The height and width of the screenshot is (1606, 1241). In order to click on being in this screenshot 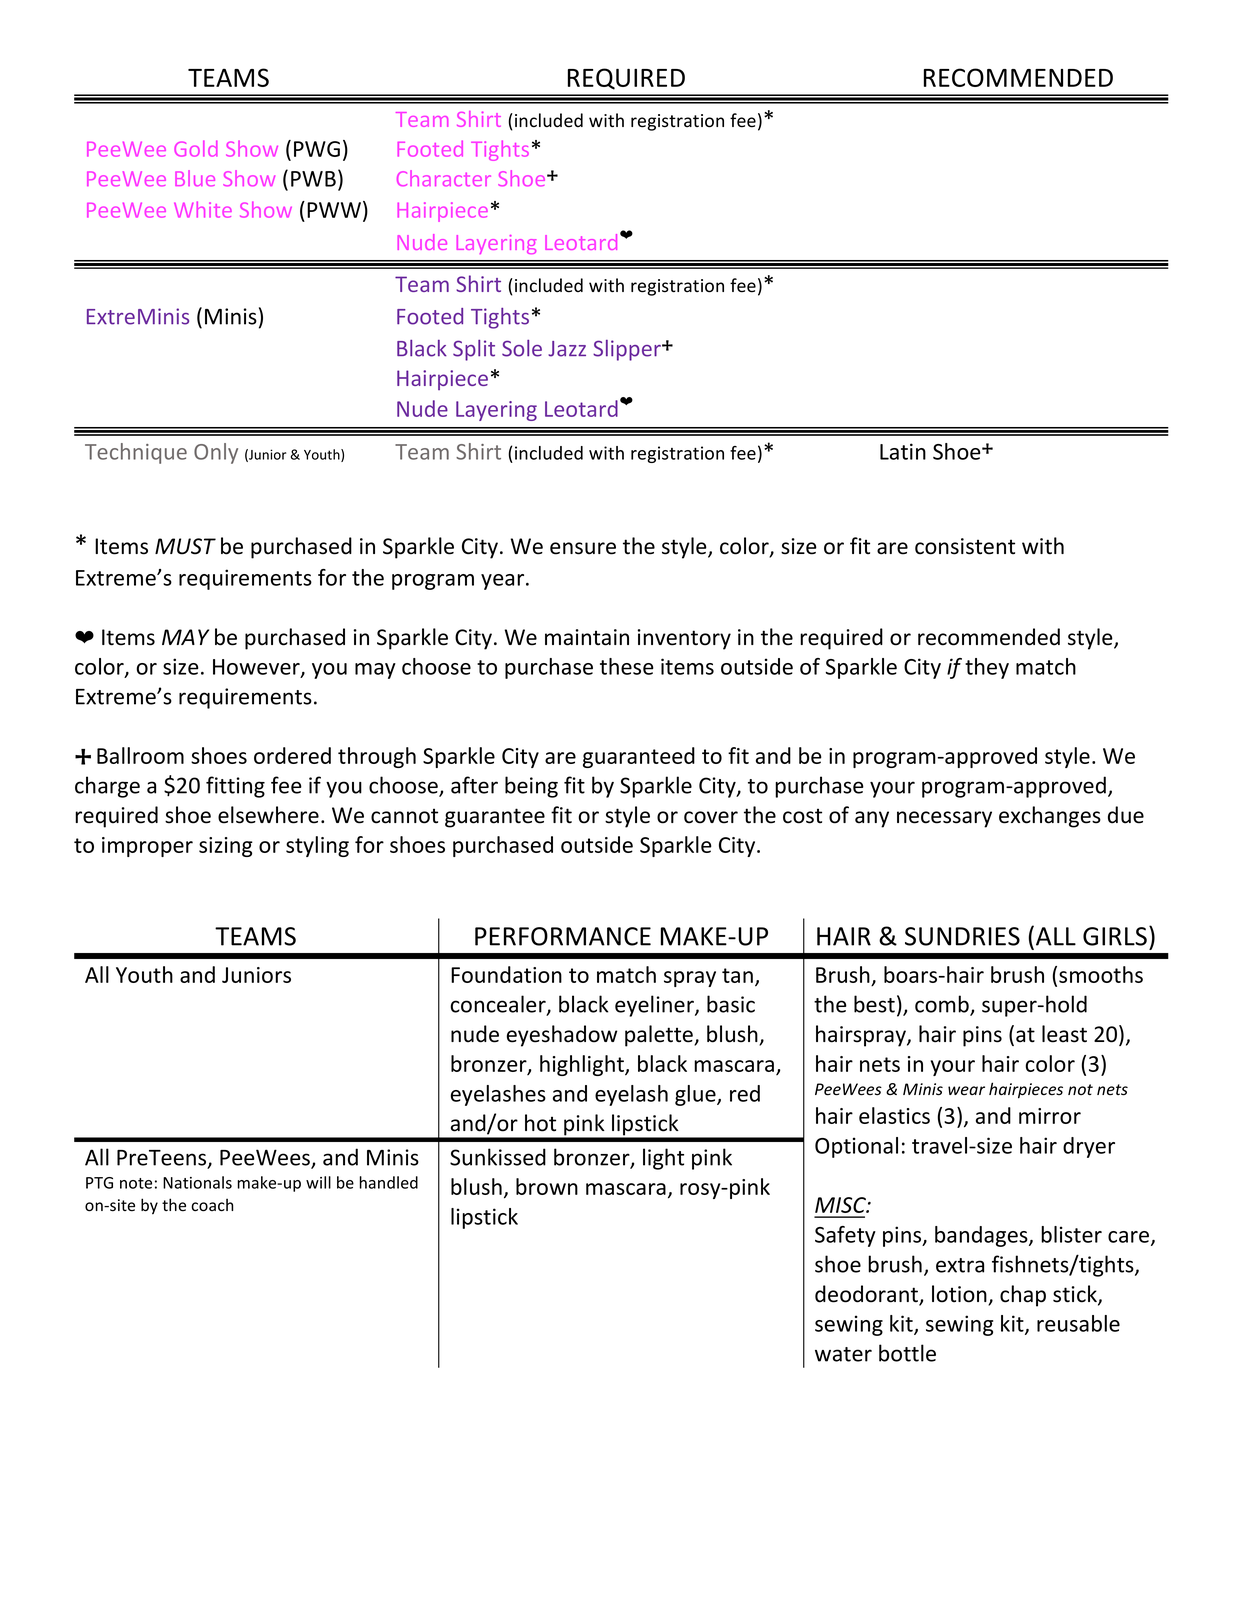, I will do `click(531, 787)`.
